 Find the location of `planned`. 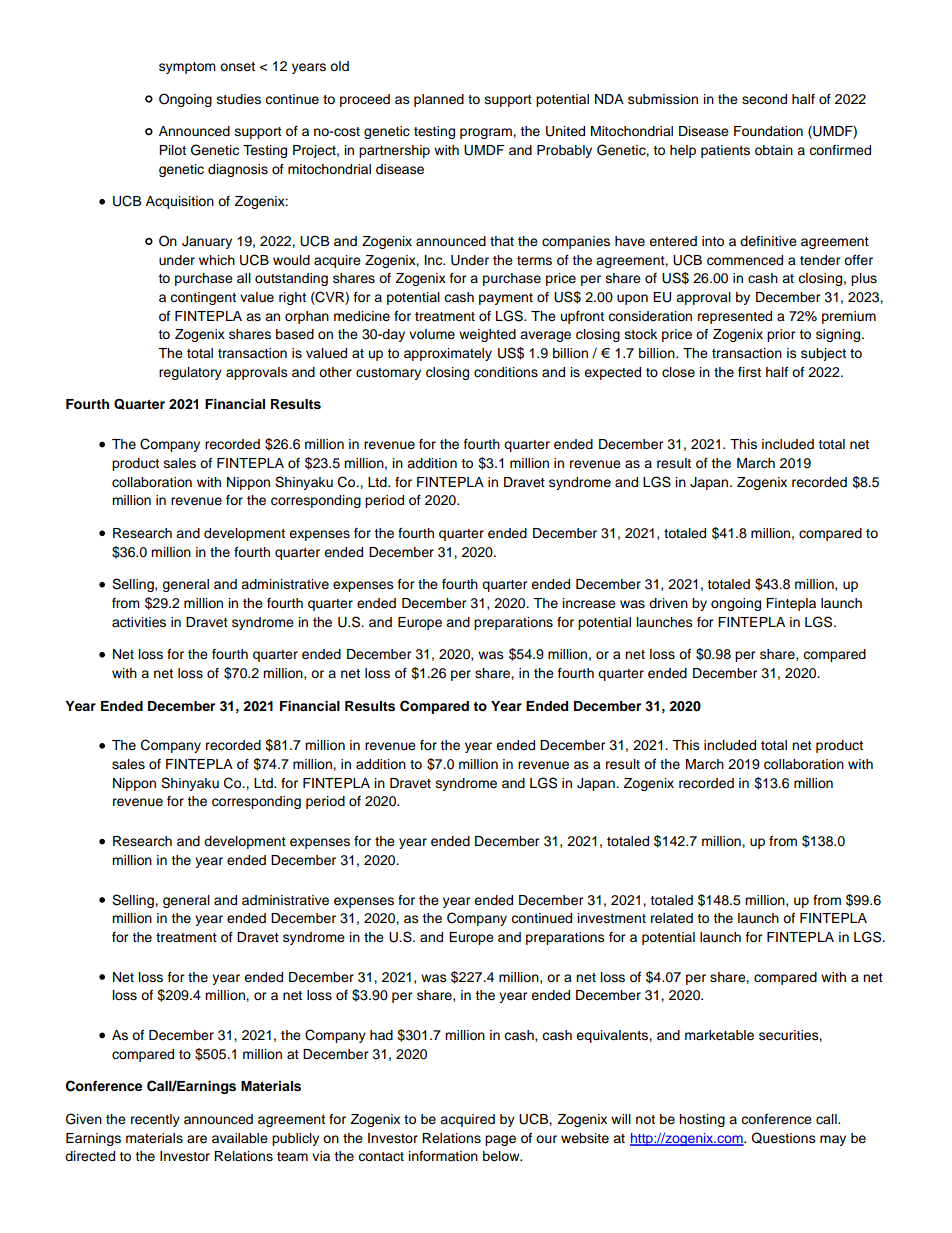

planned is located at coordinates (439, 100).
